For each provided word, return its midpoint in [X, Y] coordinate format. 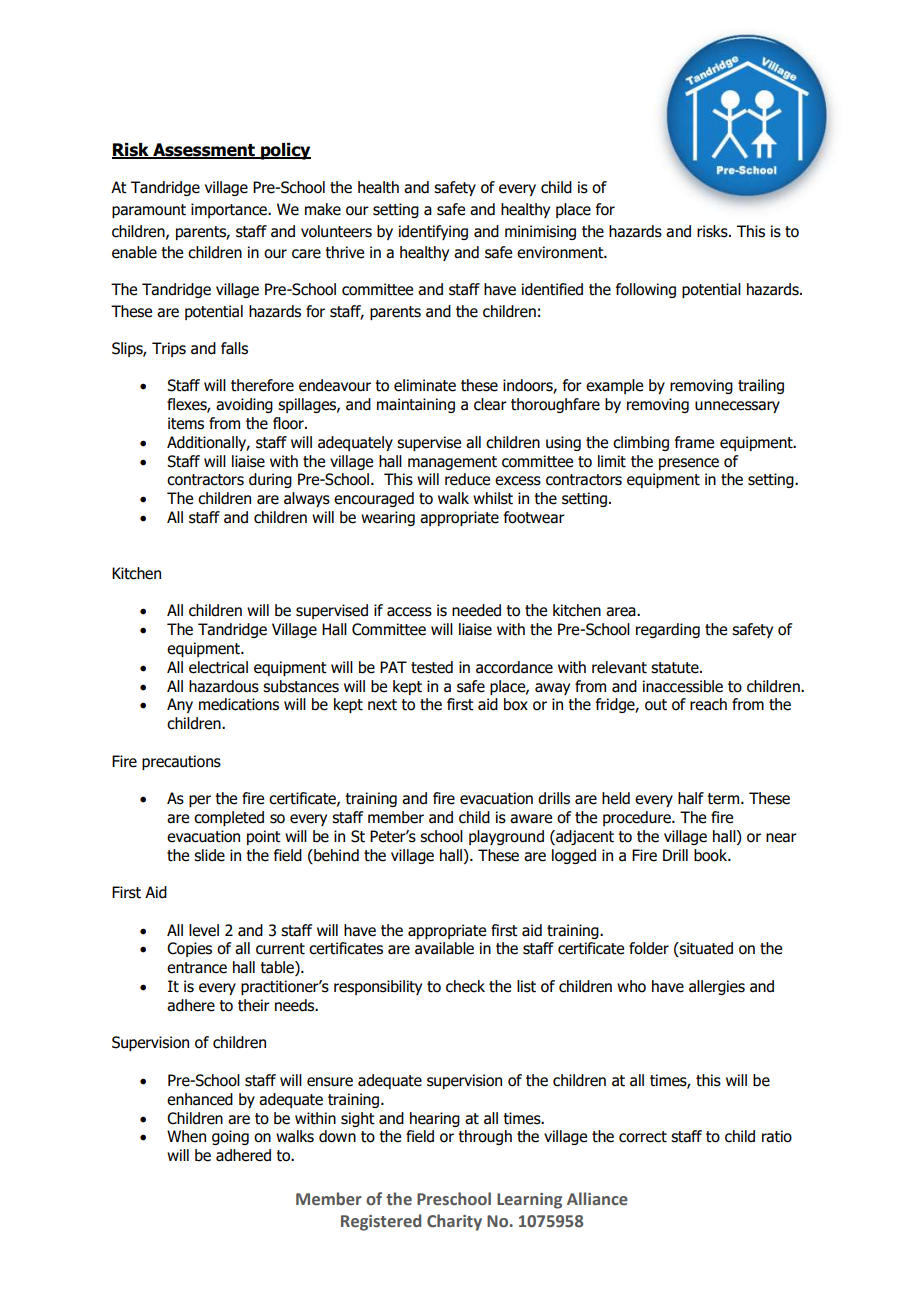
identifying [433, 232]
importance [230, 210]
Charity [454, 1222]
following [646, 290]
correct [643, 1137]
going [230, 1137]
